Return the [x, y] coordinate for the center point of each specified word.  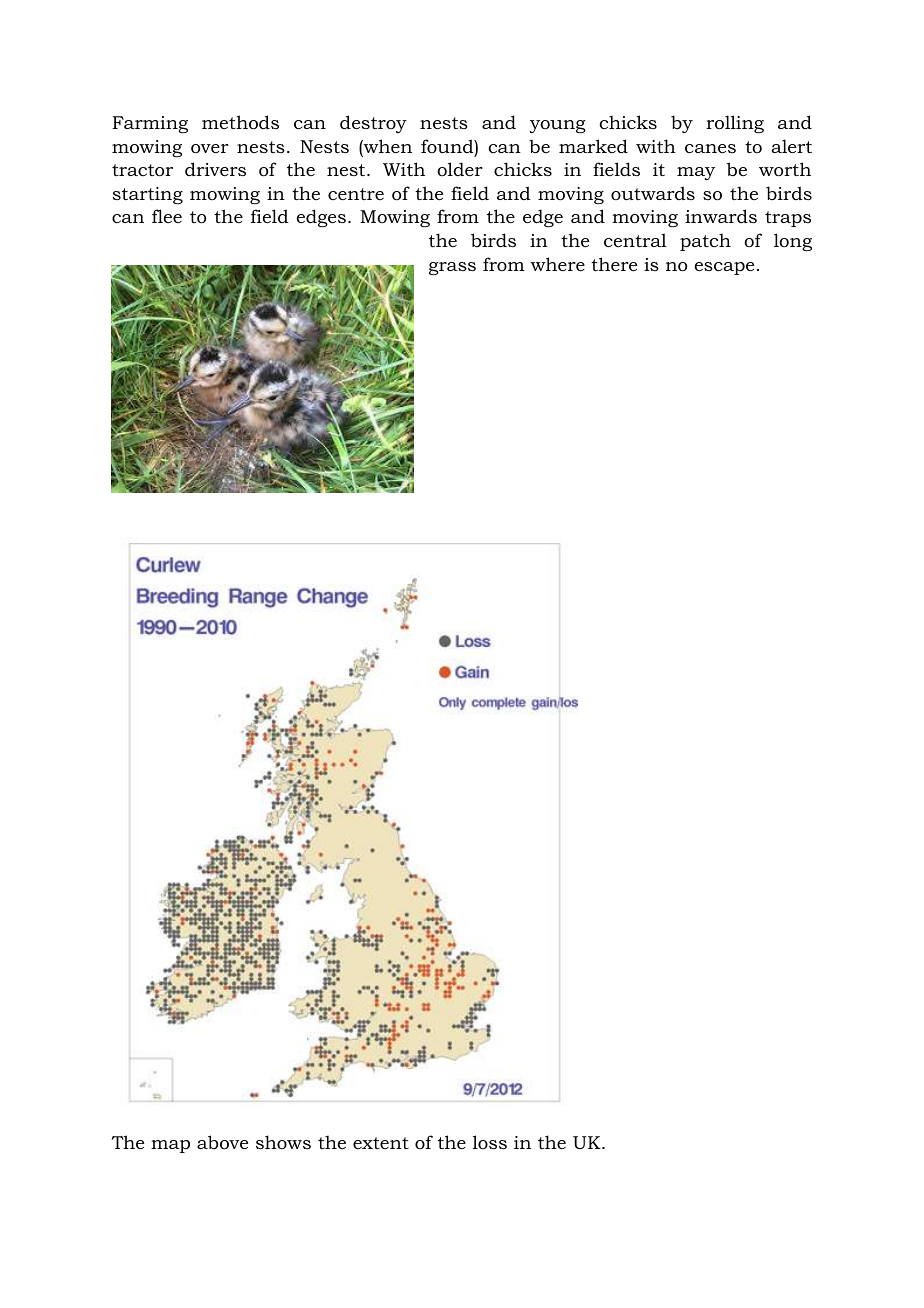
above [222, 1142]
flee [167, 216]
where [557, 264]
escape [724, 268]
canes [710, 149]
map [170, 1146]
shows [283, 1142]
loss [490, 1142]
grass [452, 268]
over [210, 149]
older [460, 169]
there [614, 264]
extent [381, 1143]
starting [148, 195]
